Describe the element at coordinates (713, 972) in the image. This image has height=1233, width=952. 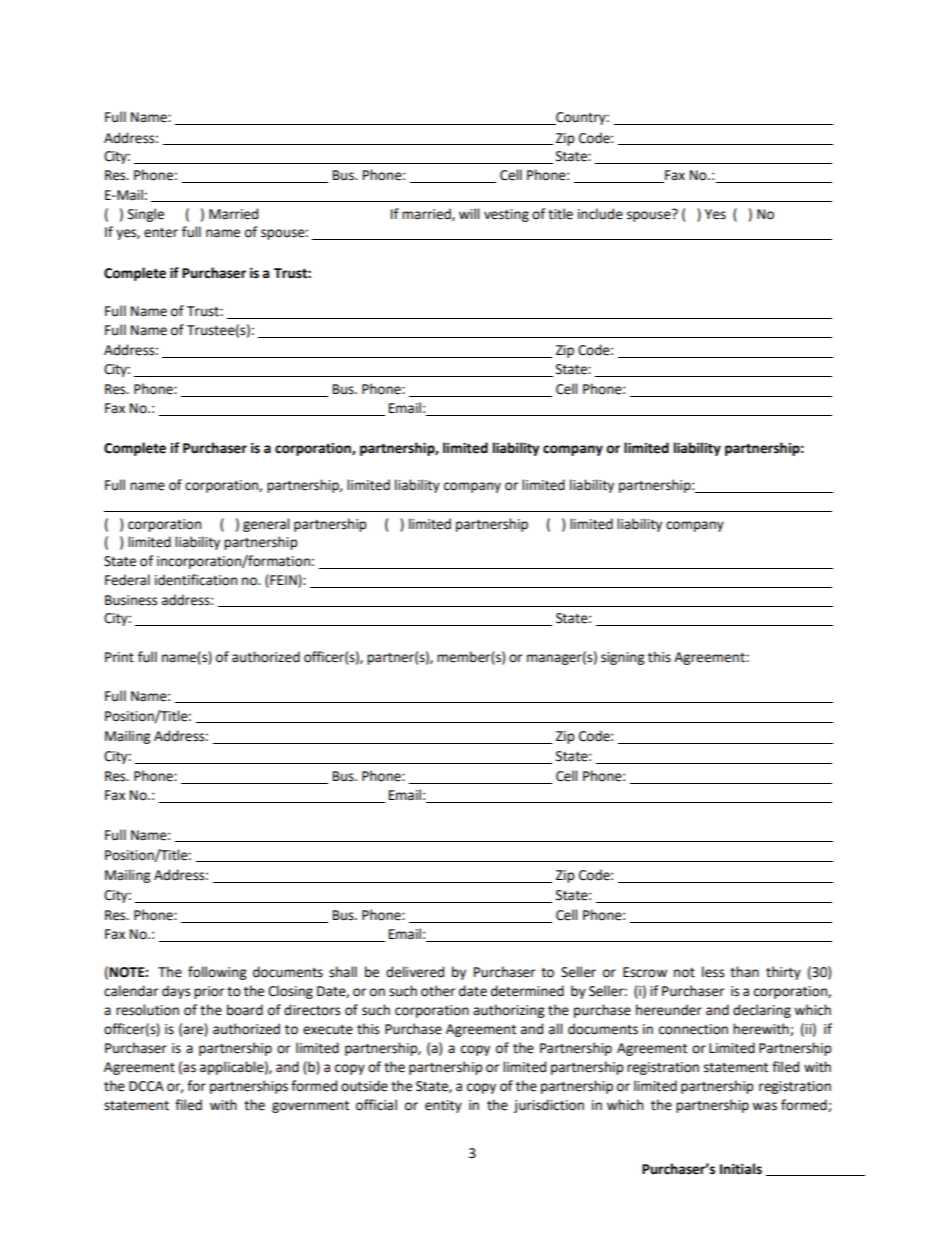
I see `less` at that location.
